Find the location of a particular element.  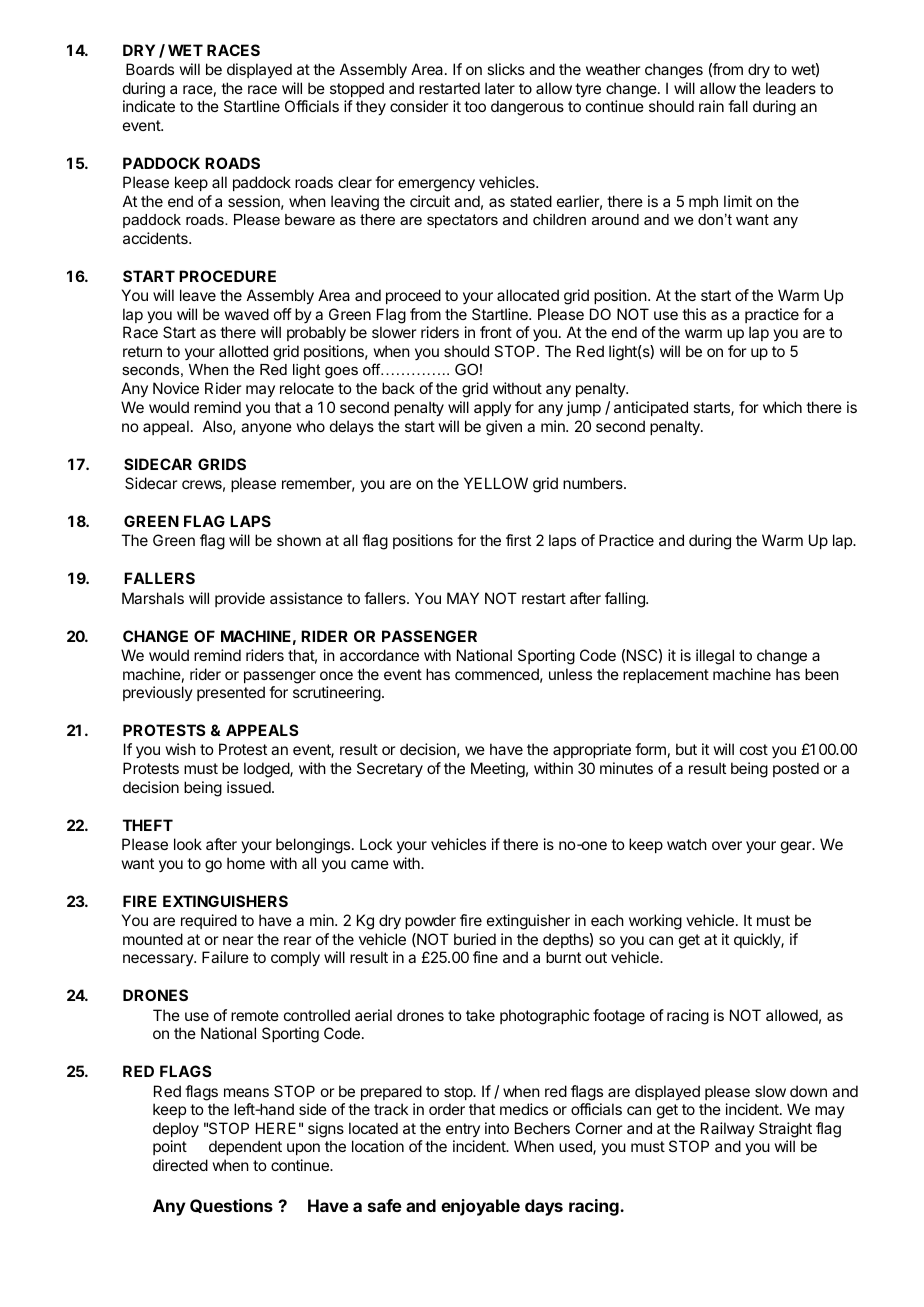

allotted is located at coordinates (243, 351).
